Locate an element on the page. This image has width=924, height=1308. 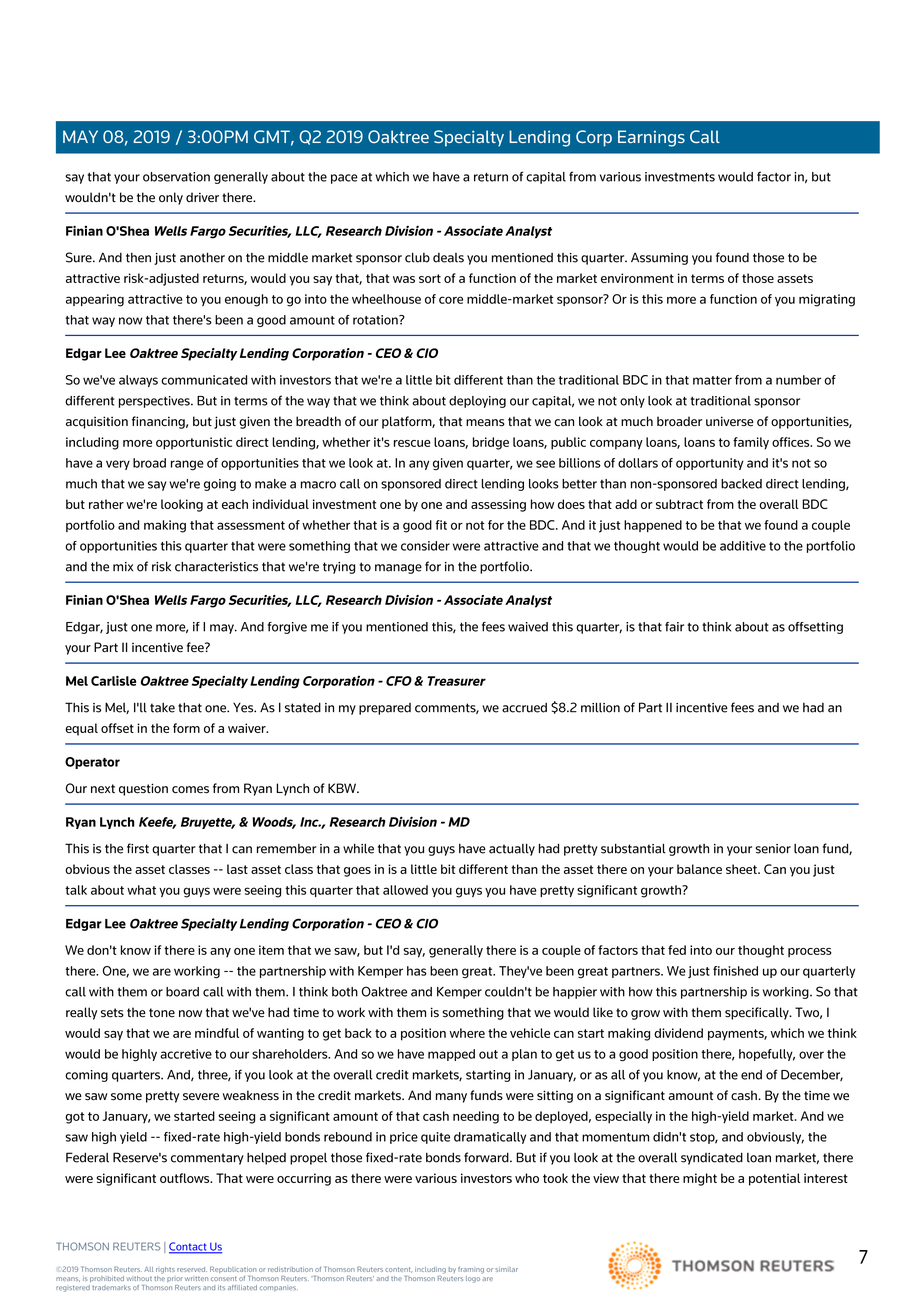
Earnings is located at coordinates (651, 138).
